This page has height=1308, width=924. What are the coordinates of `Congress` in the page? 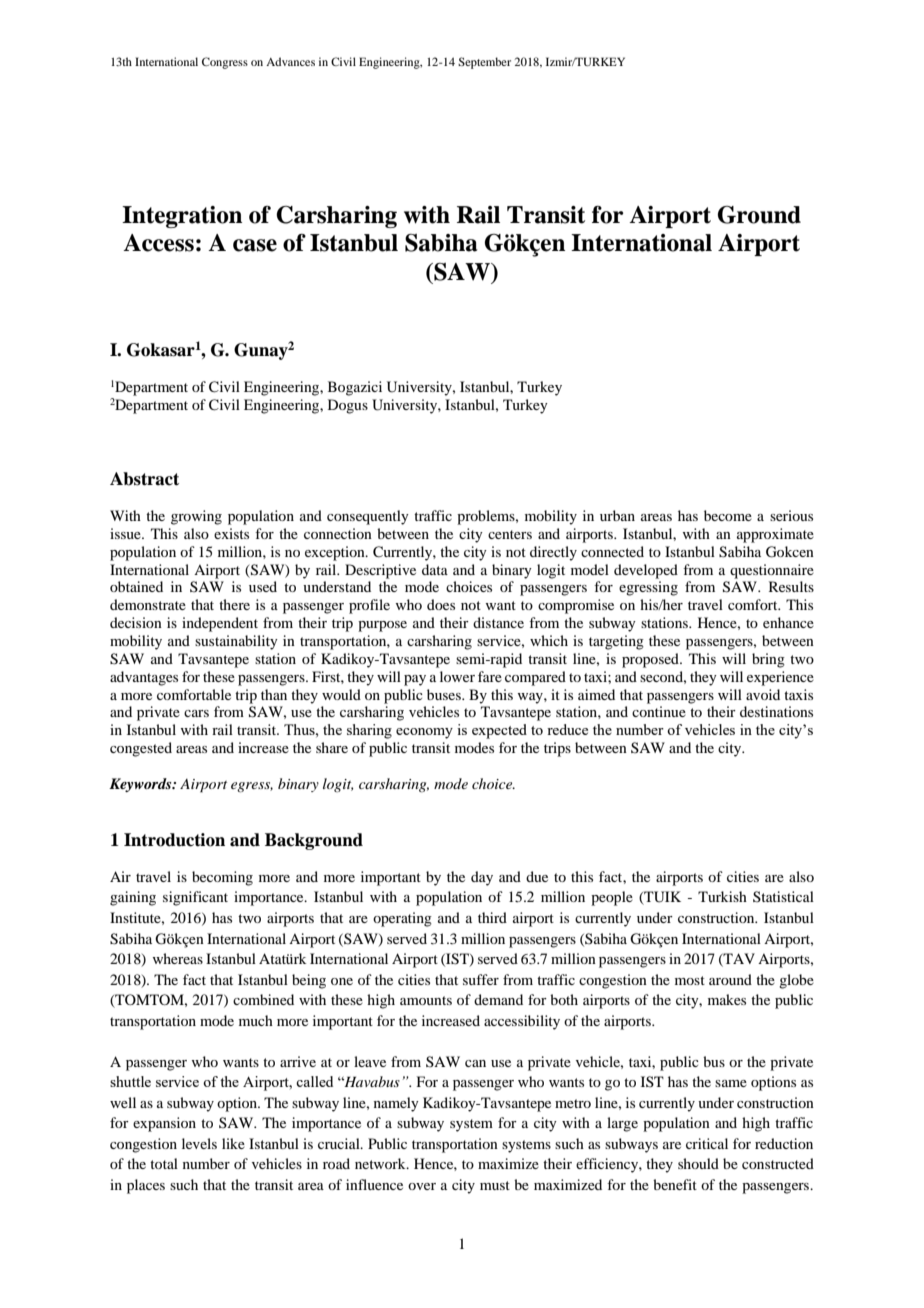 It's located at (225, 63).
